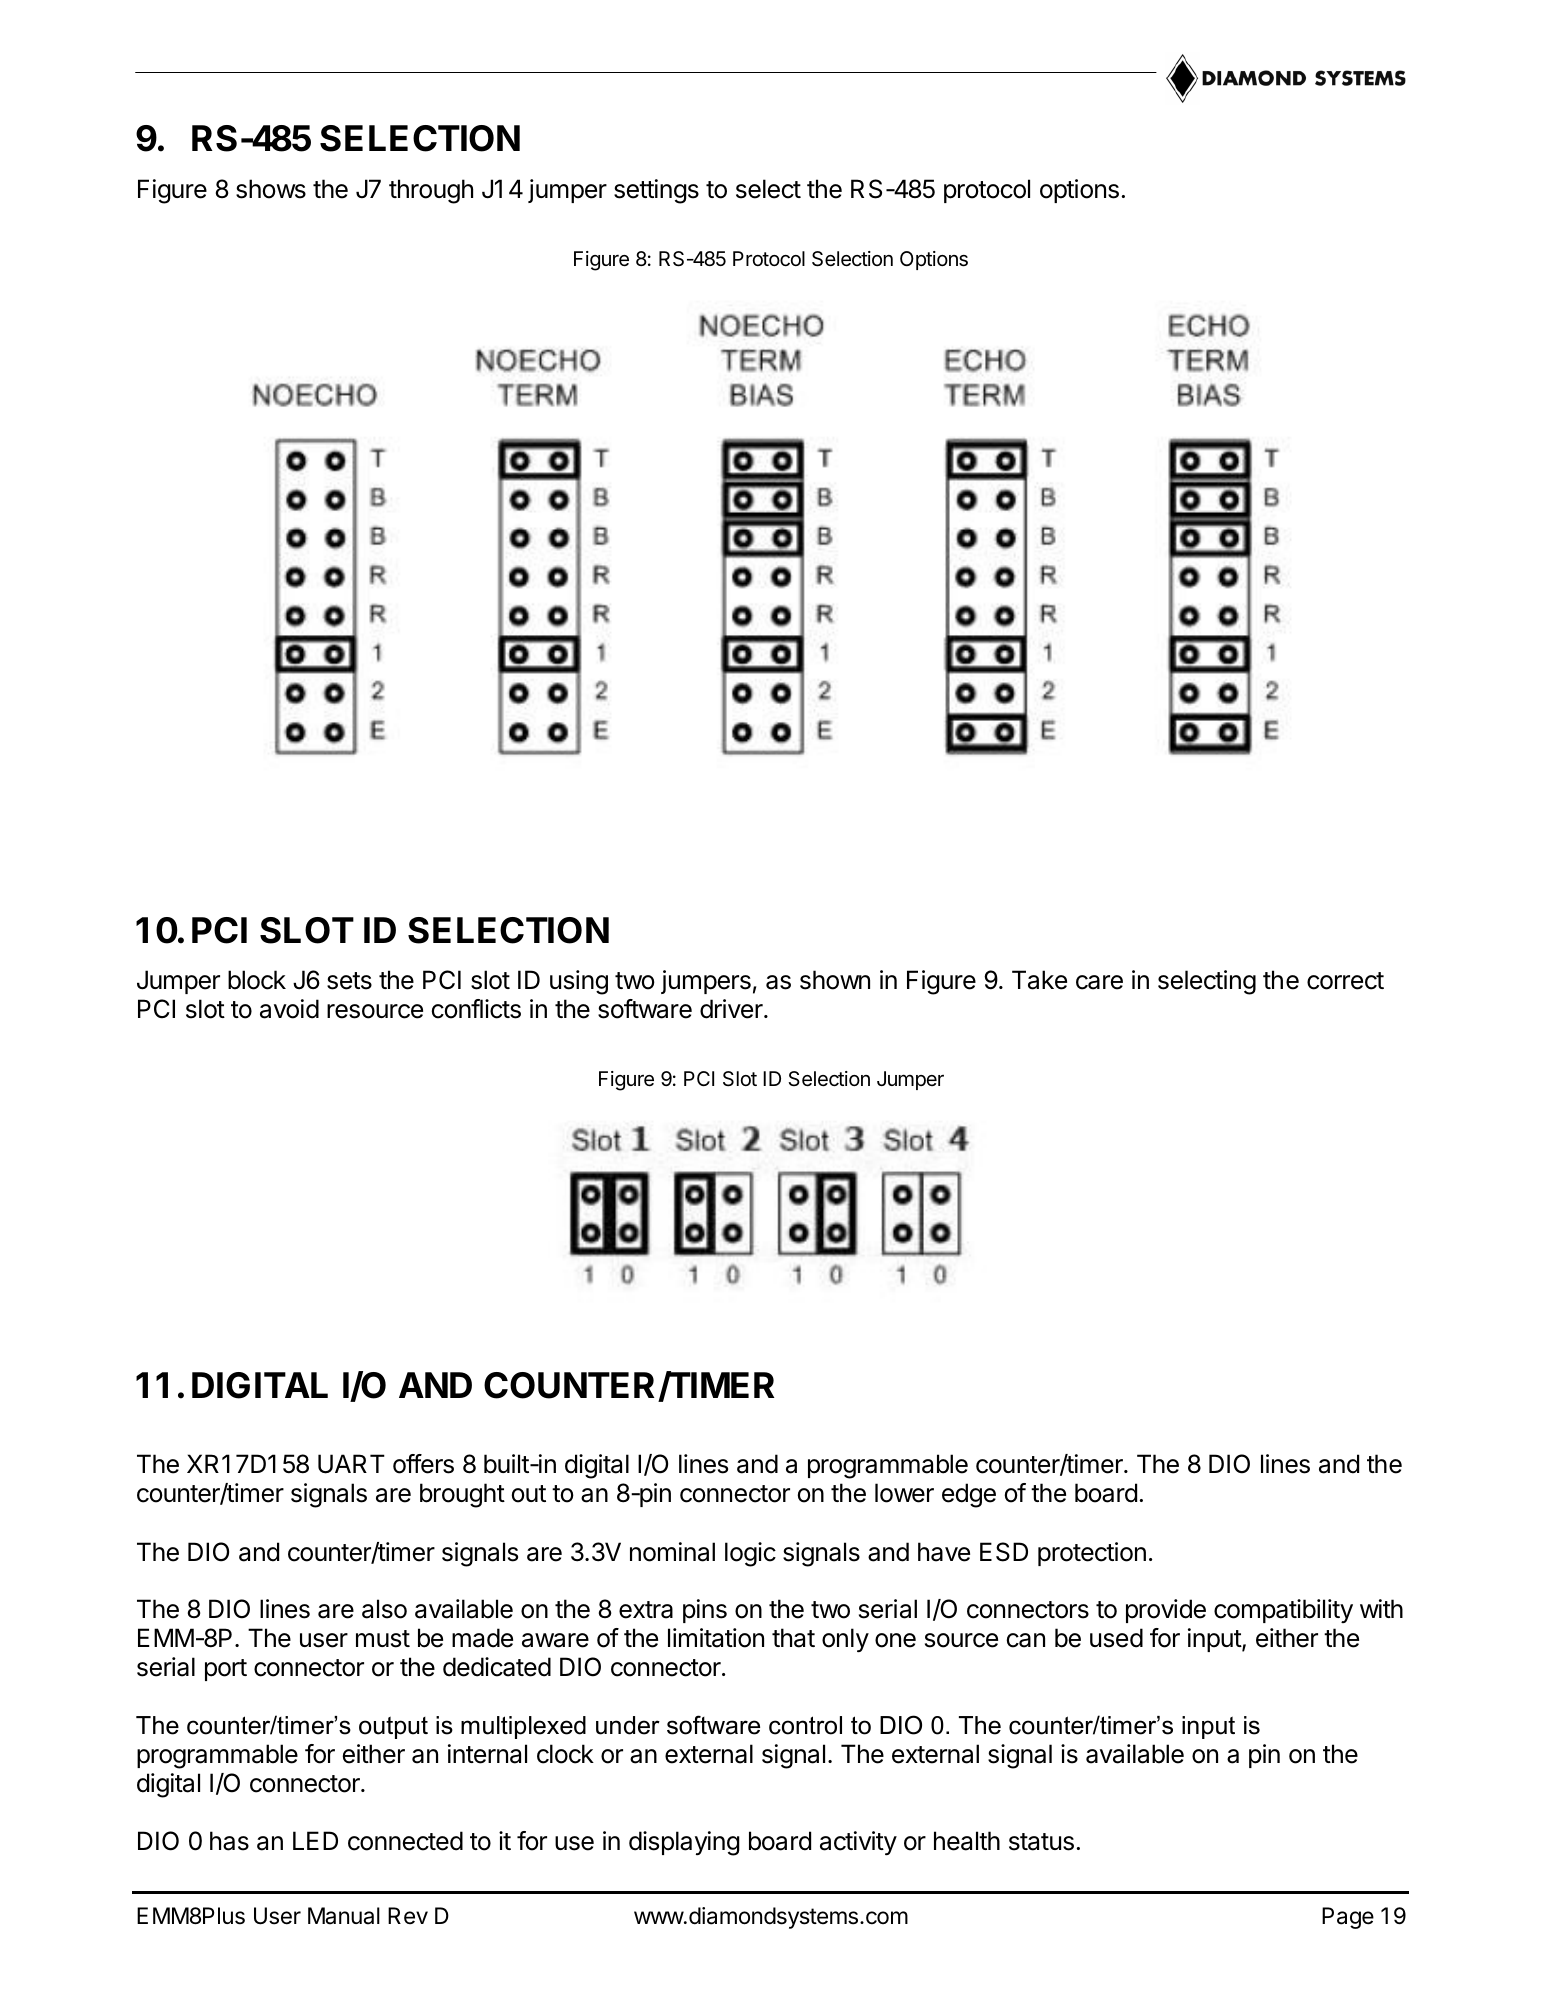 Image resolution: width=1541 pixels, height=1994 pixels. I want to click on correct, so click(1345, 981).
